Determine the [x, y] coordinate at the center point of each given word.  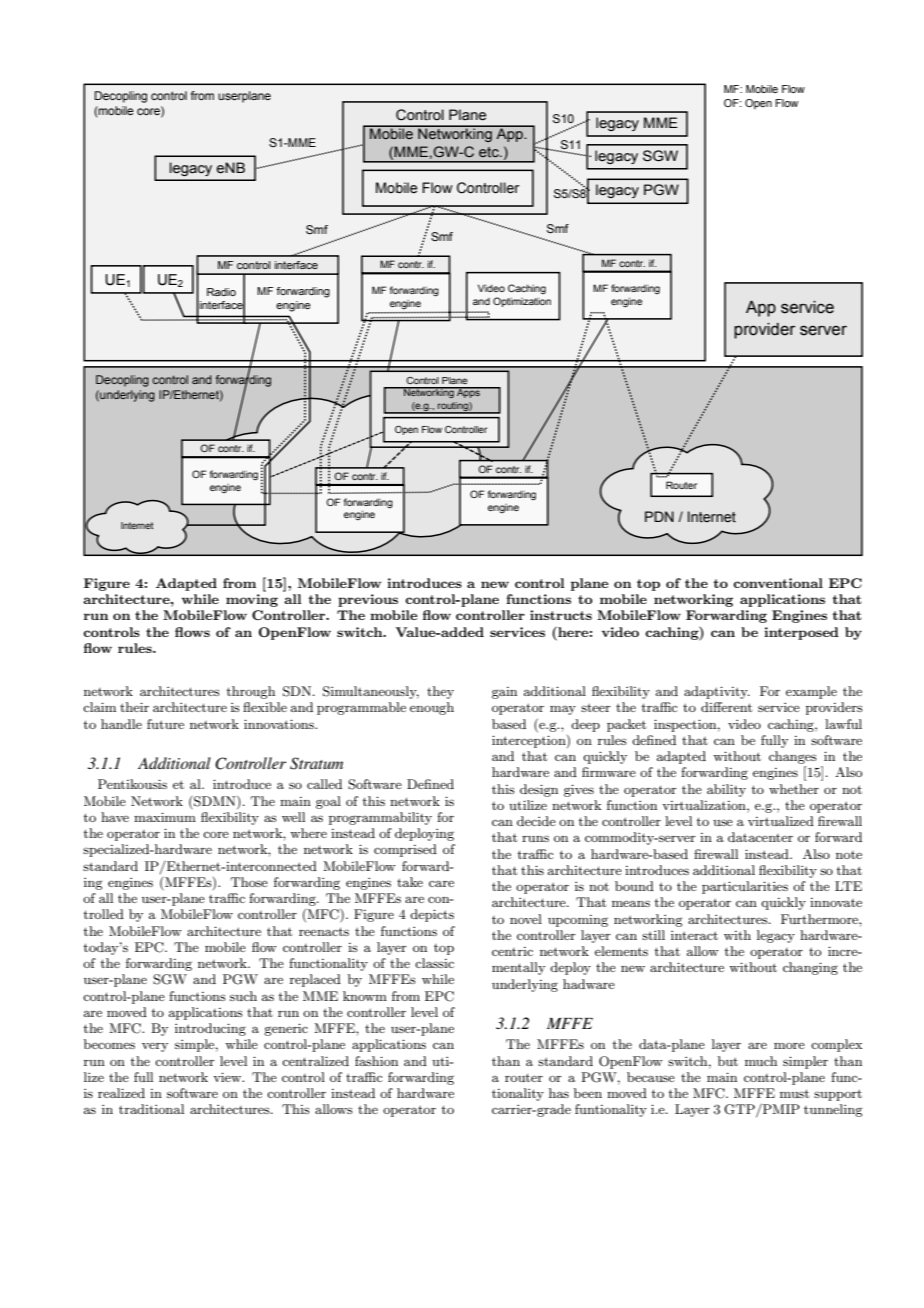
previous [368, 600]
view [228, 1077]
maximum [165, 817]
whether [794, 789]
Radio [221, 292]
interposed [801, 633]
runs [535, 838]
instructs [561, 615]
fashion [376, 1061]
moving [252, 600]
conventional [778, 583]
